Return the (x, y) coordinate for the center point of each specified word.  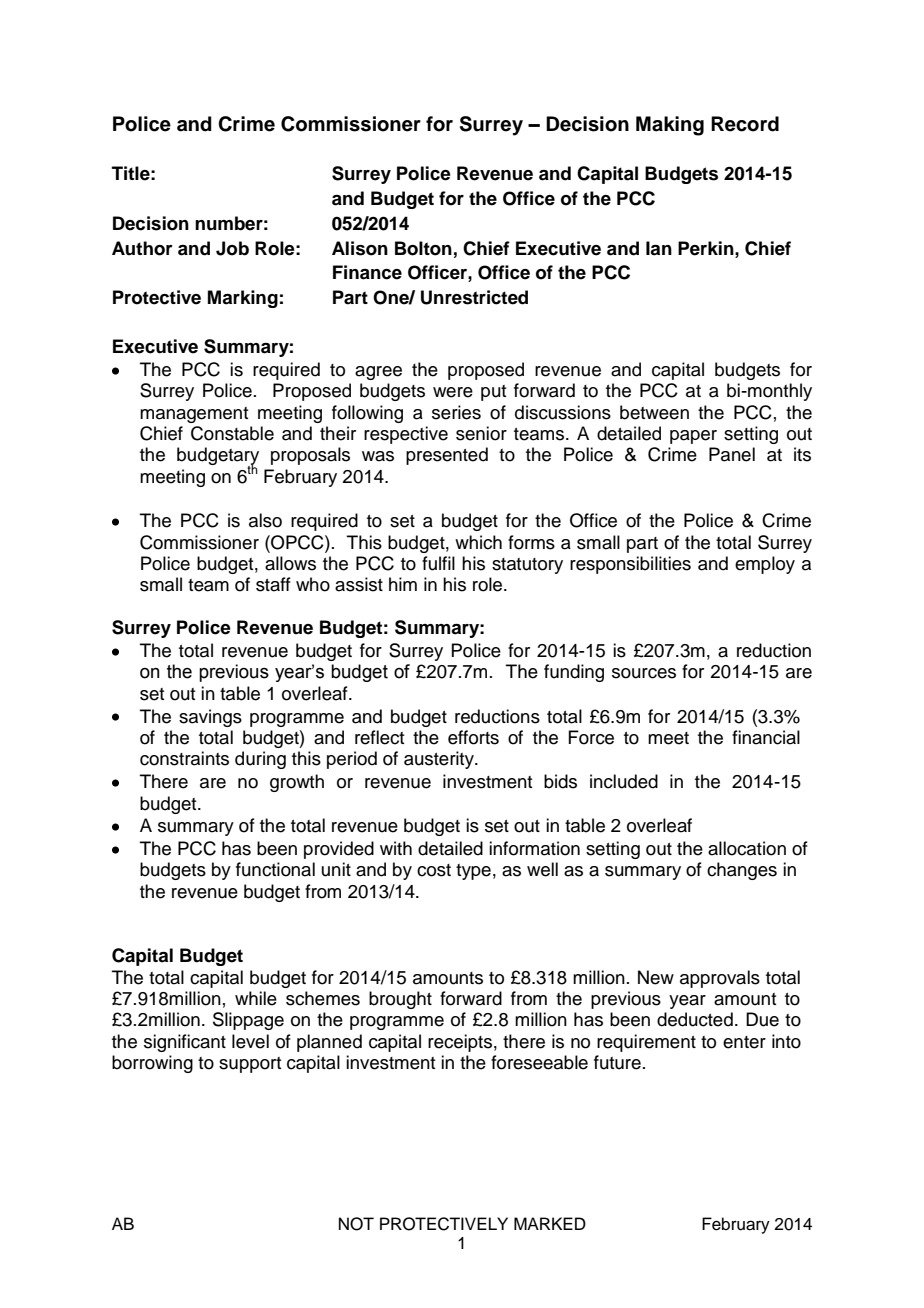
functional (275, 869)
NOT (356, 1224)
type (473, 872)
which (478, 542)
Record (745, 124)
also (265, 520)
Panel (732, 454)
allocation (747, 848)
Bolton (423, 248)
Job (232, 248)
